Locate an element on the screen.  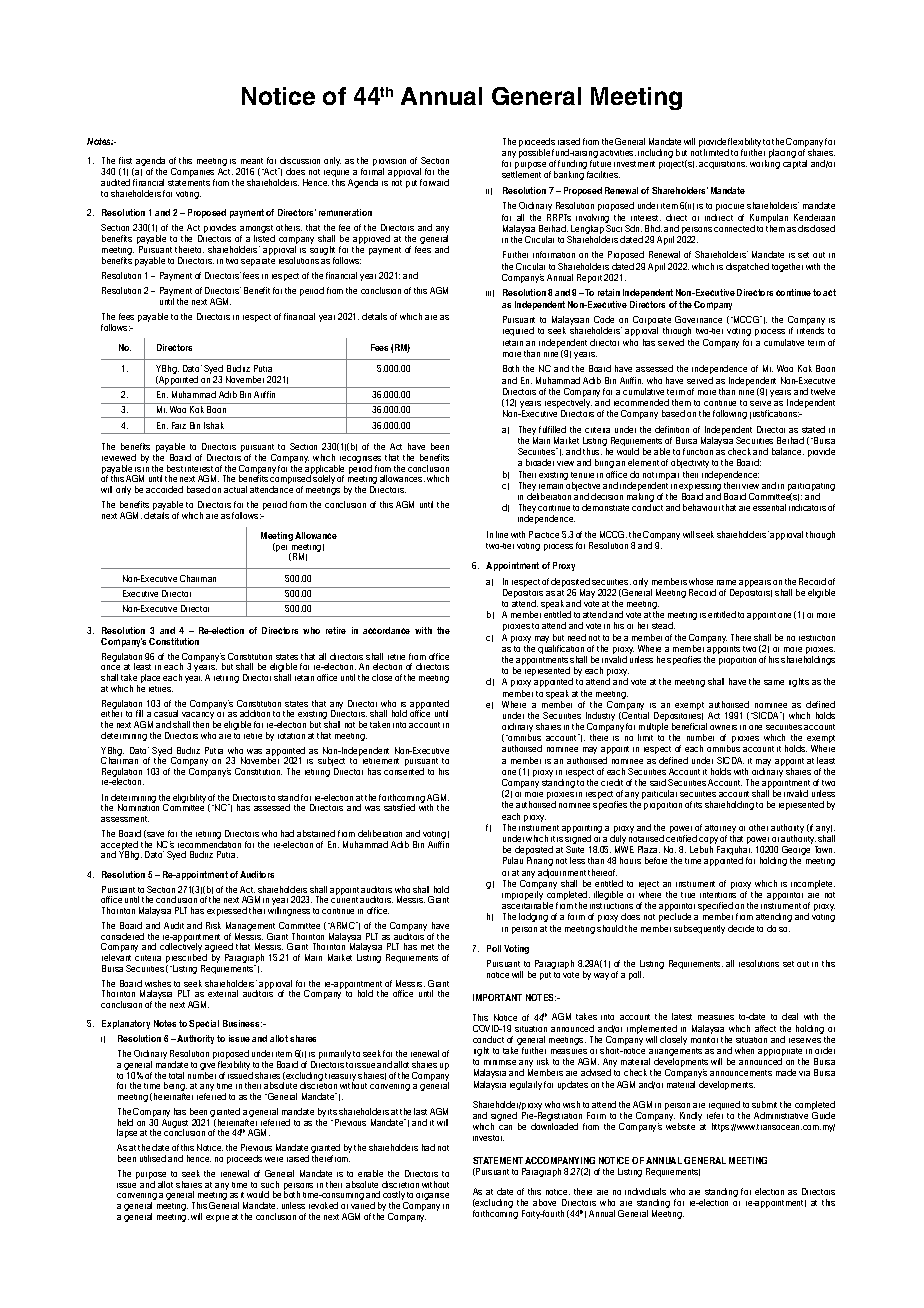
copy is located at coordinates (709, 842).
